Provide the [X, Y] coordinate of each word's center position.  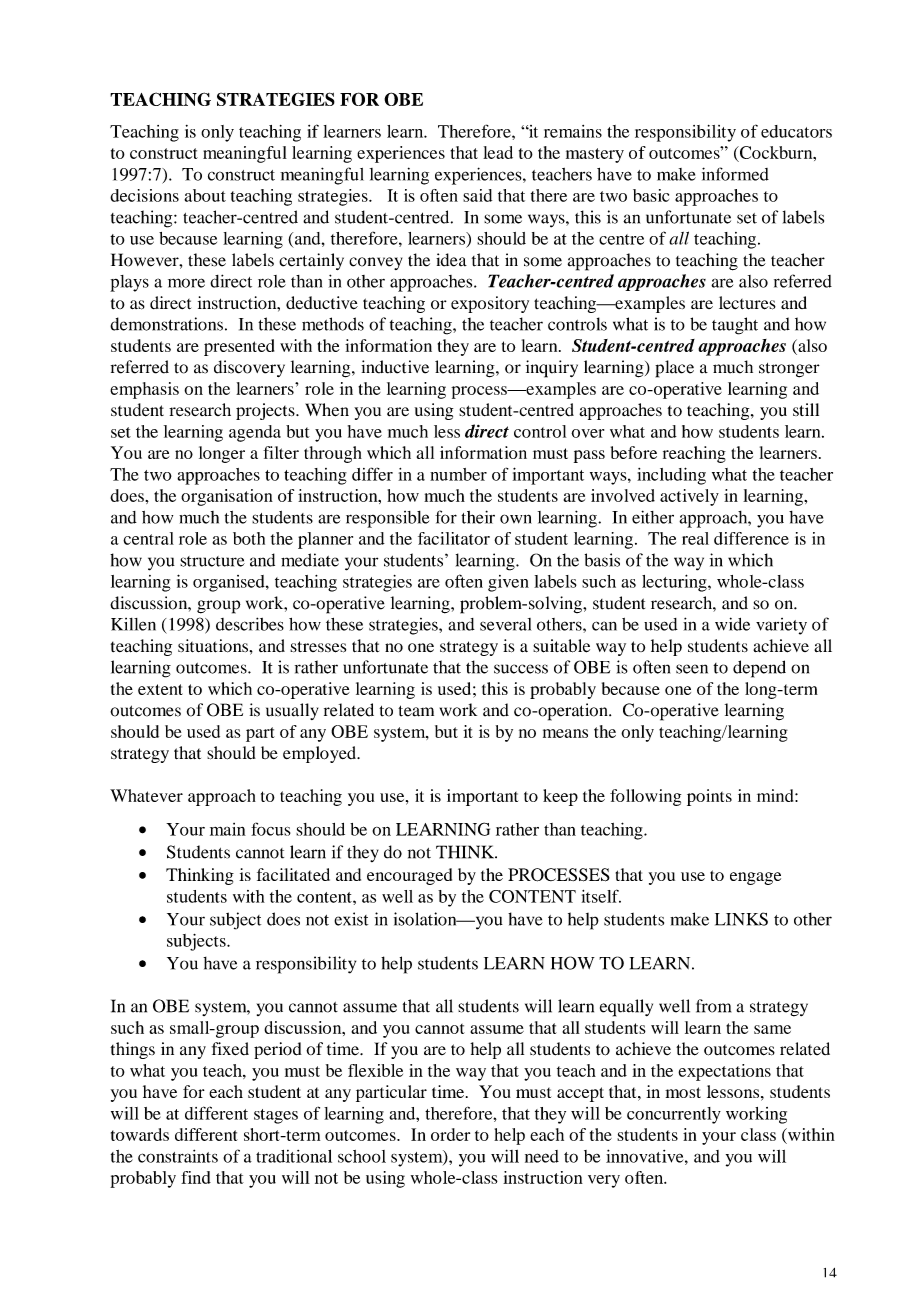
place [674, 369]
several [505, 624]
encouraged [409, 876]
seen [692, 669]
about [205, 195]
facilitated [293, 874]
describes [250, 624]
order [450, 1134]
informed [735, 174]
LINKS [741, 919]
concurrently [674, 1115]
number [458, 474]
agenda [255, 433]
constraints [178, 1156]
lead [498, 152]
